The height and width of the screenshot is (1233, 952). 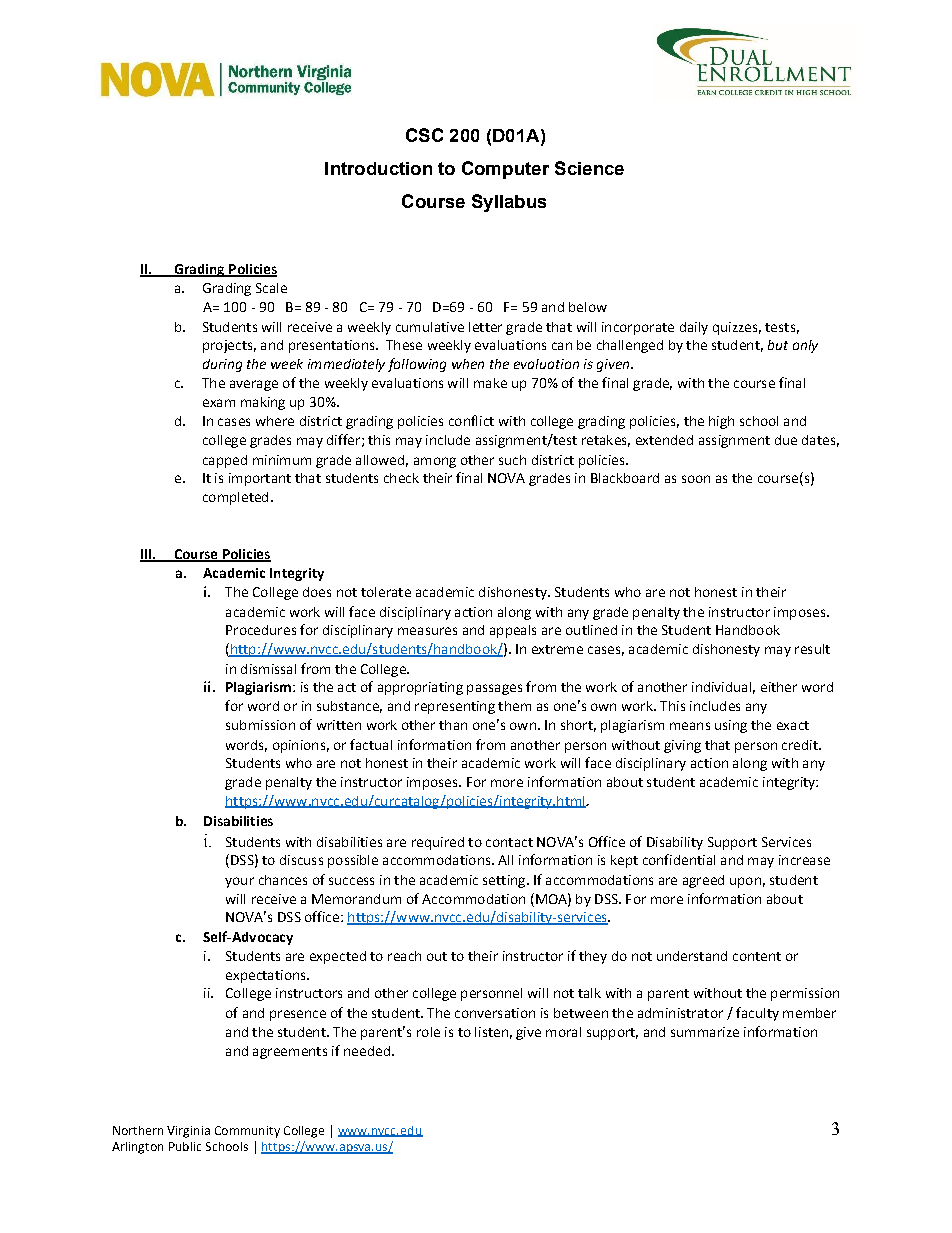 I want to click on upon, so click(x=745, y=882).
